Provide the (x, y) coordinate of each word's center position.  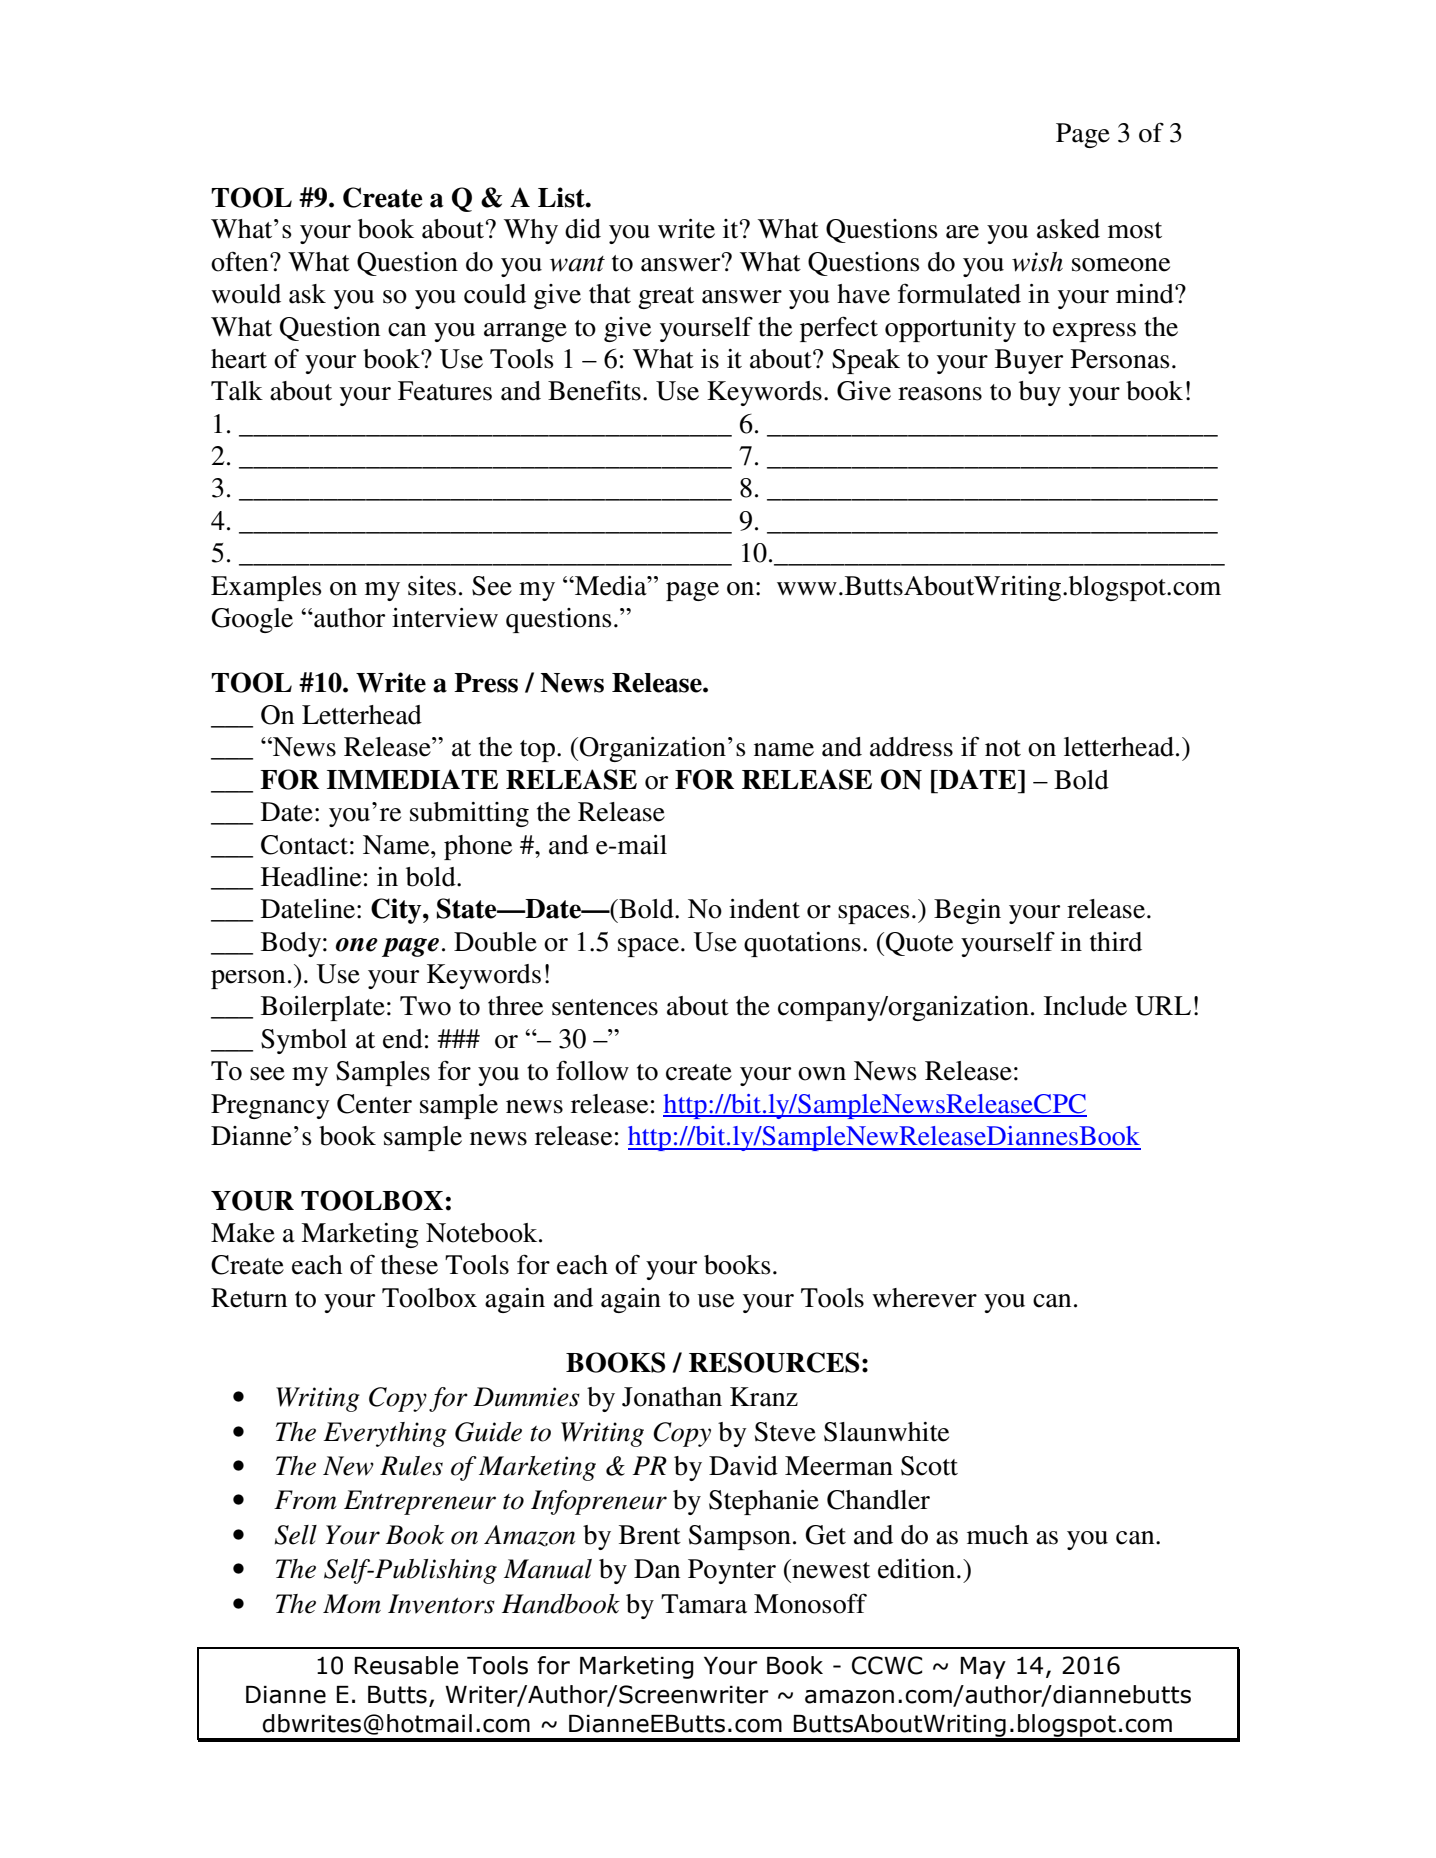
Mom (352, 1604)
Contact (304, 845)
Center (374, 1104)
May (983, 1668)
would (246, 294)
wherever (924, 1298)
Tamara (704, 1604)
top (537, 751)
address (911, 747)
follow (592, 1070)
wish (1037, 262)
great (666, 298)
